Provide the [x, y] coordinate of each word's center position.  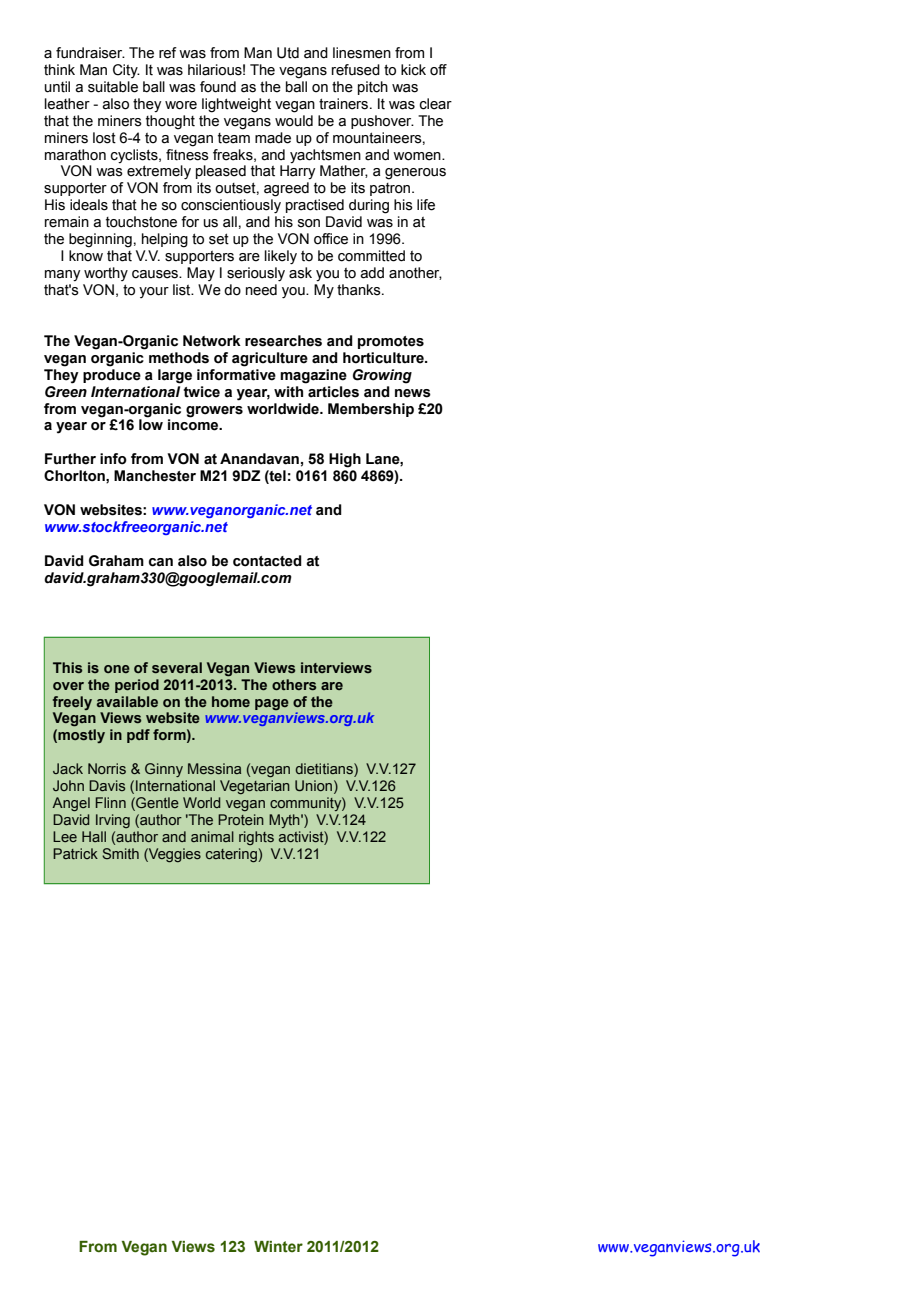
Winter [278, 1247]
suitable [113, 87]
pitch [373, 88]
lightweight [236, 105]
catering [232, 855]
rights [256, 838]
